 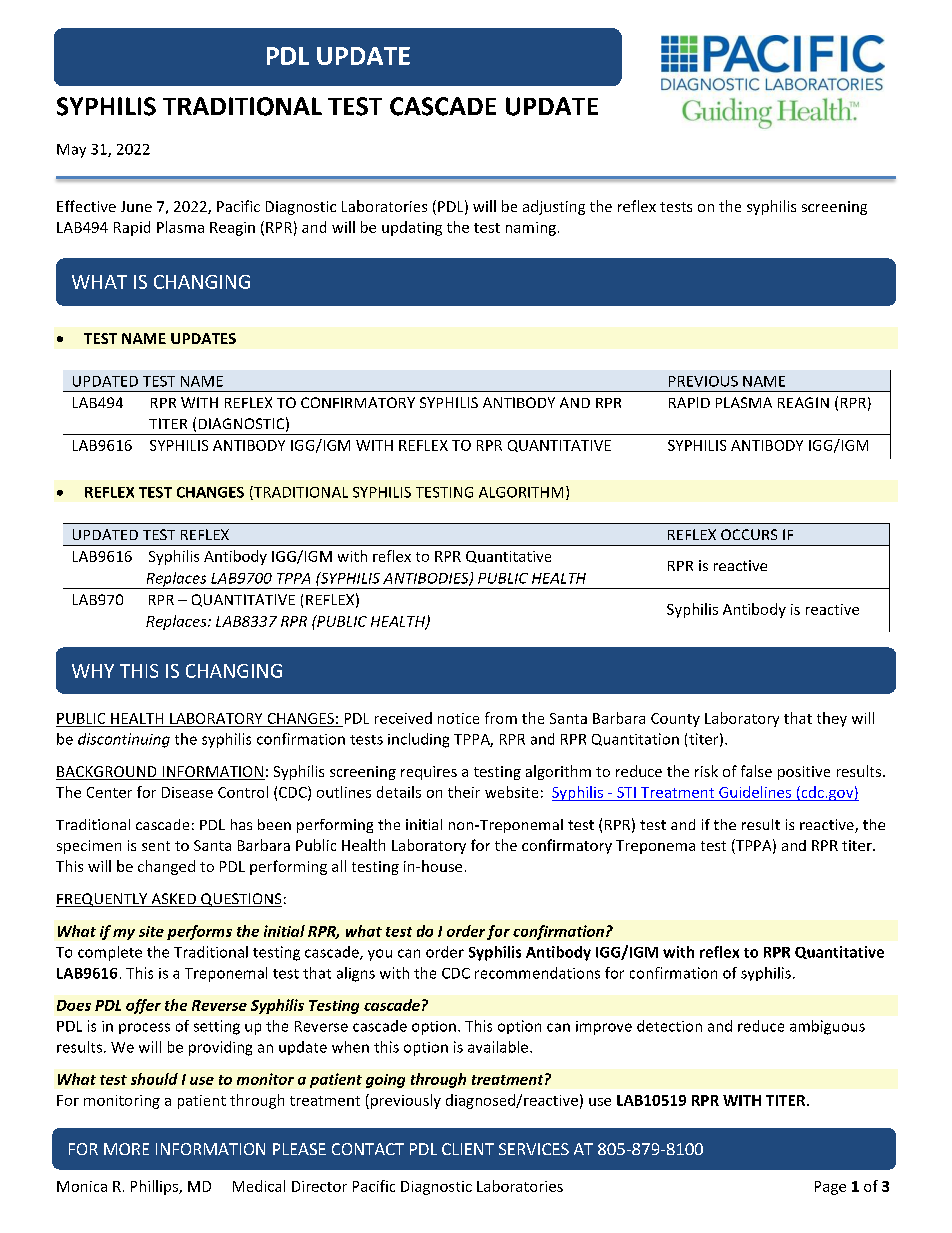 I want to click on adjusting, so click(x=554, y=207).
